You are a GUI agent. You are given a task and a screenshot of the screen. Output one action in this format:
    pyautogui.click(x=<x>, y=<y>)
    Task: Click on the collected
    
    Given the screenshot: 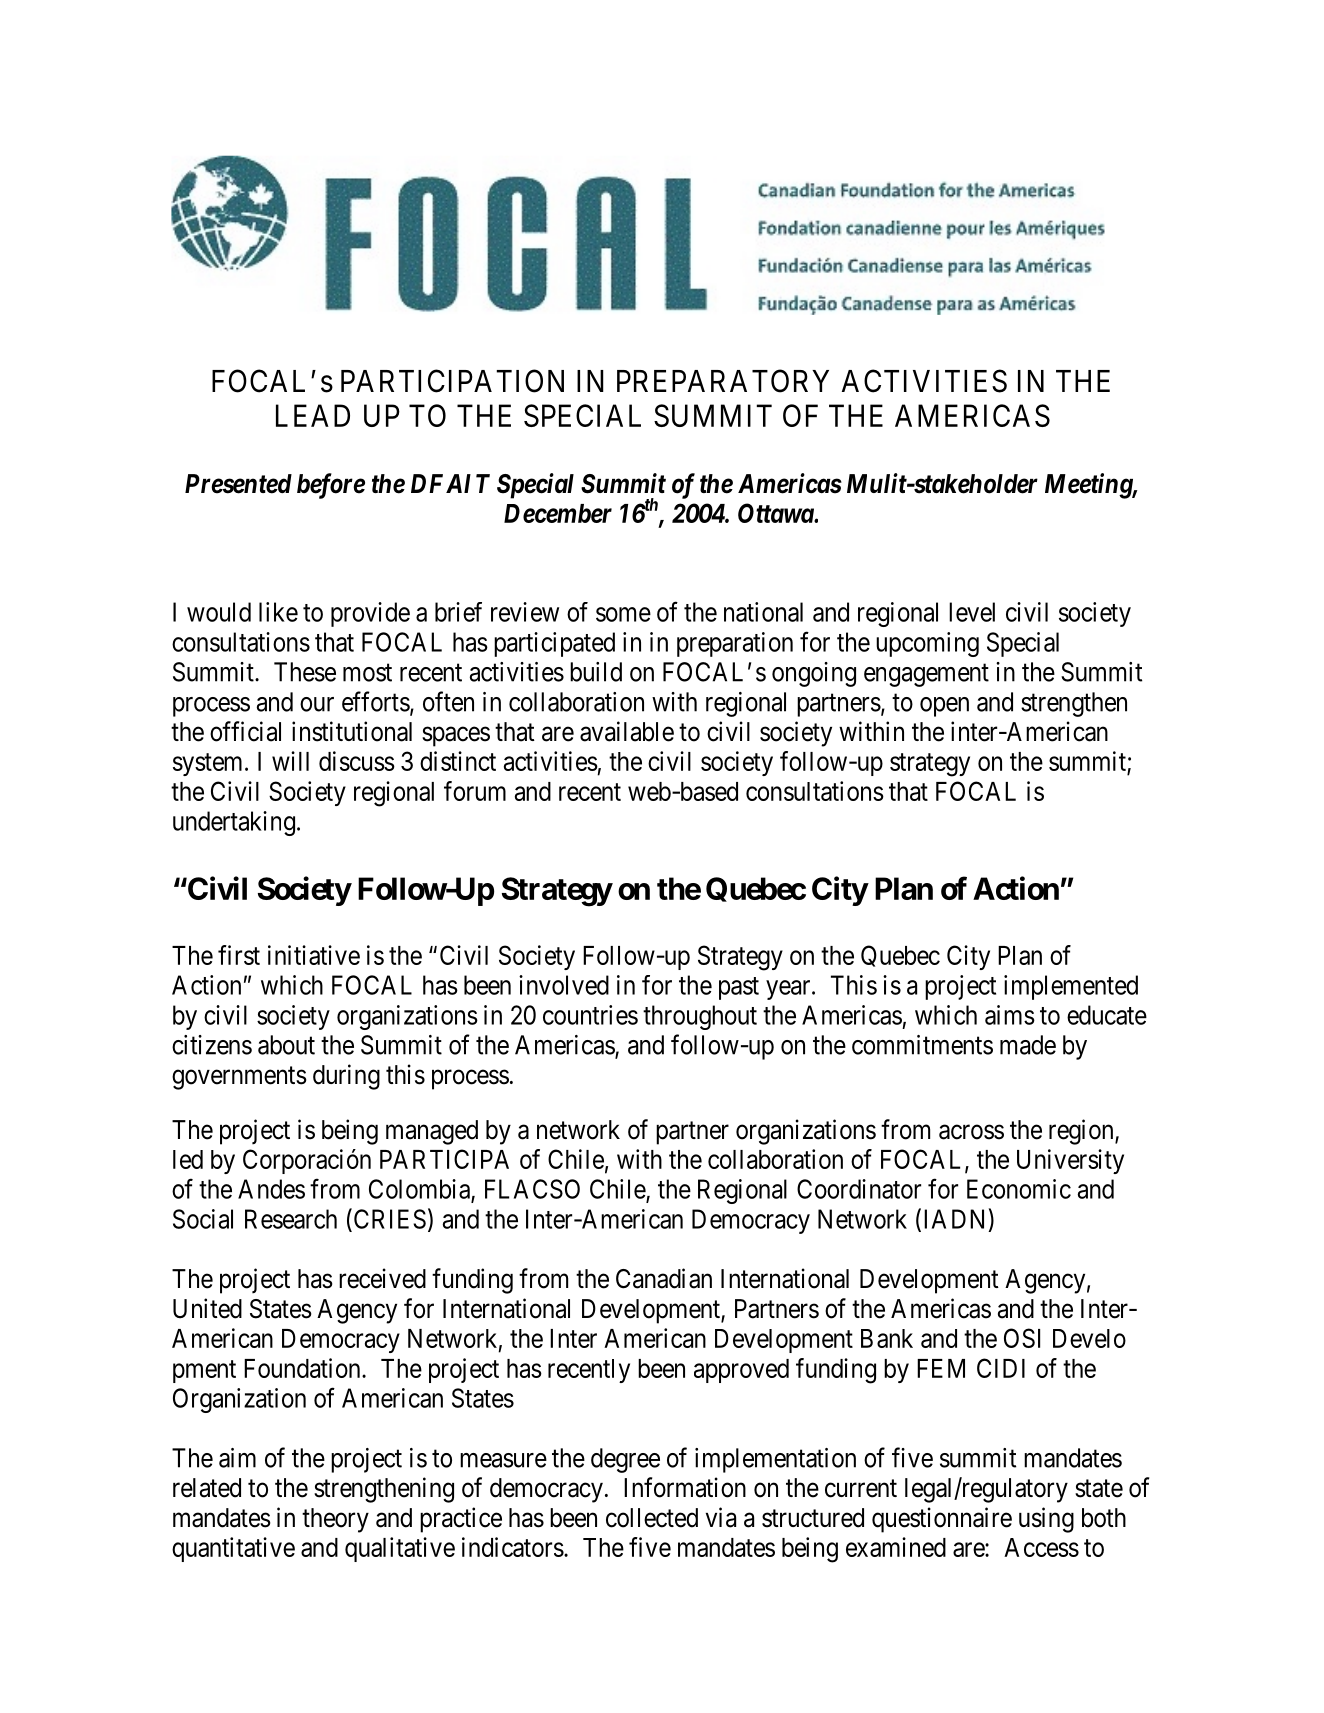 What is the action you would take?
    pyautogui.click(x=652, y=1518)
